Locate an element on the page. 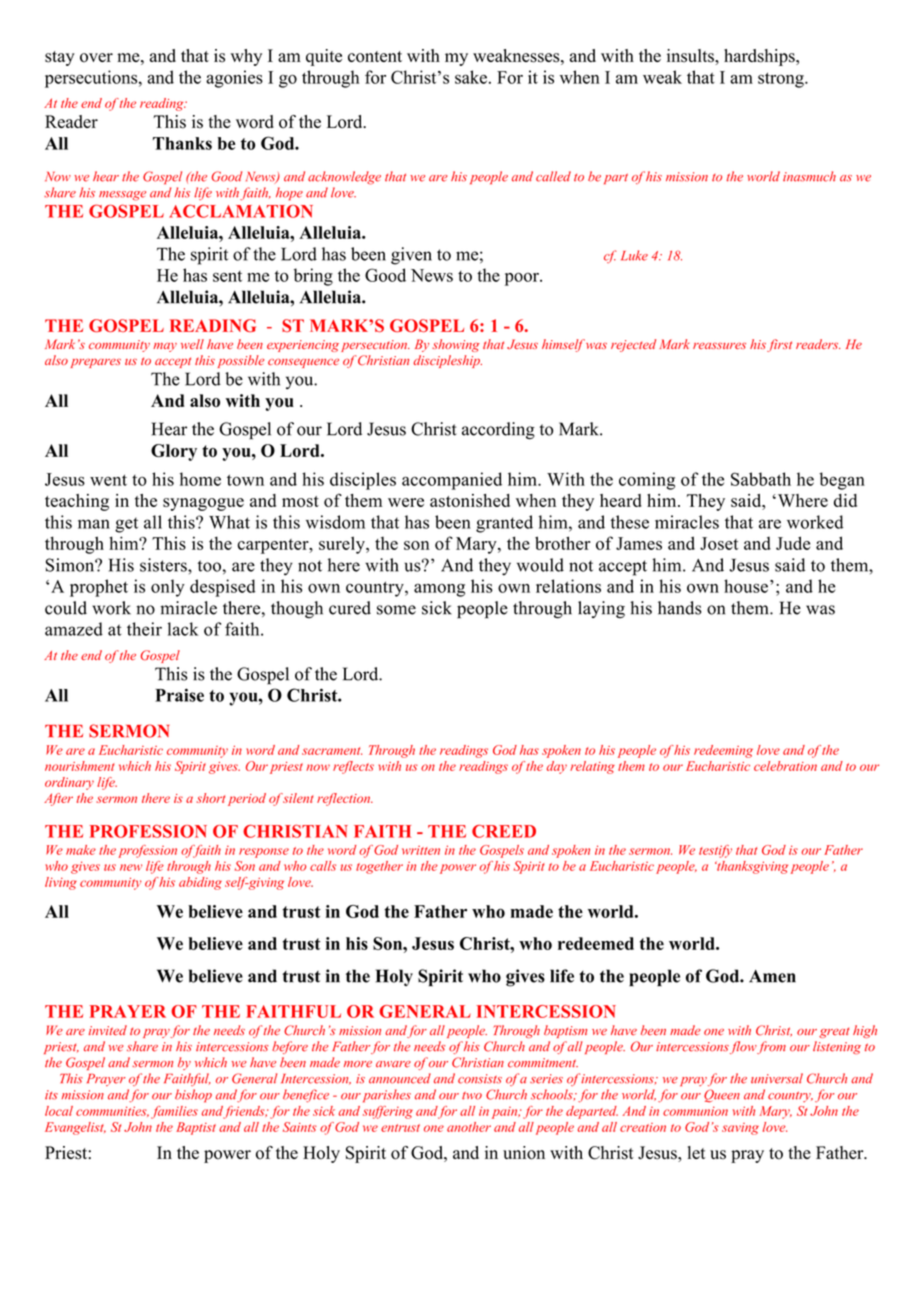 The image size is (924, 1308). another is located at coordinates (469, 1127).
